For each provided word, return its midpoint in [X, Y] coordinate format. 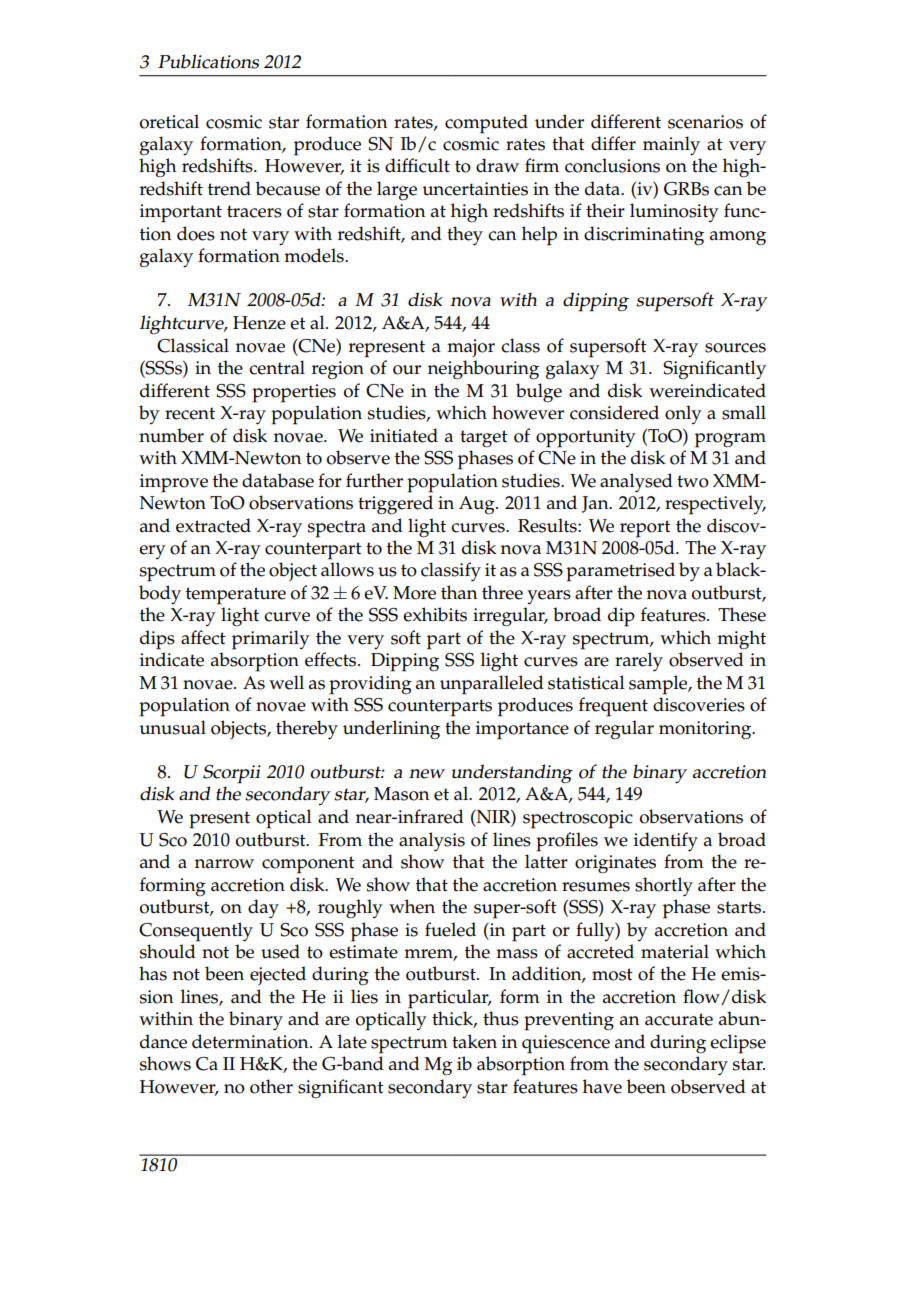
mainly [671, 146]
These [742, 614]
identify [666, 842]
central [277, 367]
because [287, 188]
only [683, 414]
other [271, 1086]
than [459, 592]
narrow [224, 864]
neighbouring [483, 370]
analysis [432, 842]
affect [203, 637]
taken [474, 1041]
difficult [417, 165]
